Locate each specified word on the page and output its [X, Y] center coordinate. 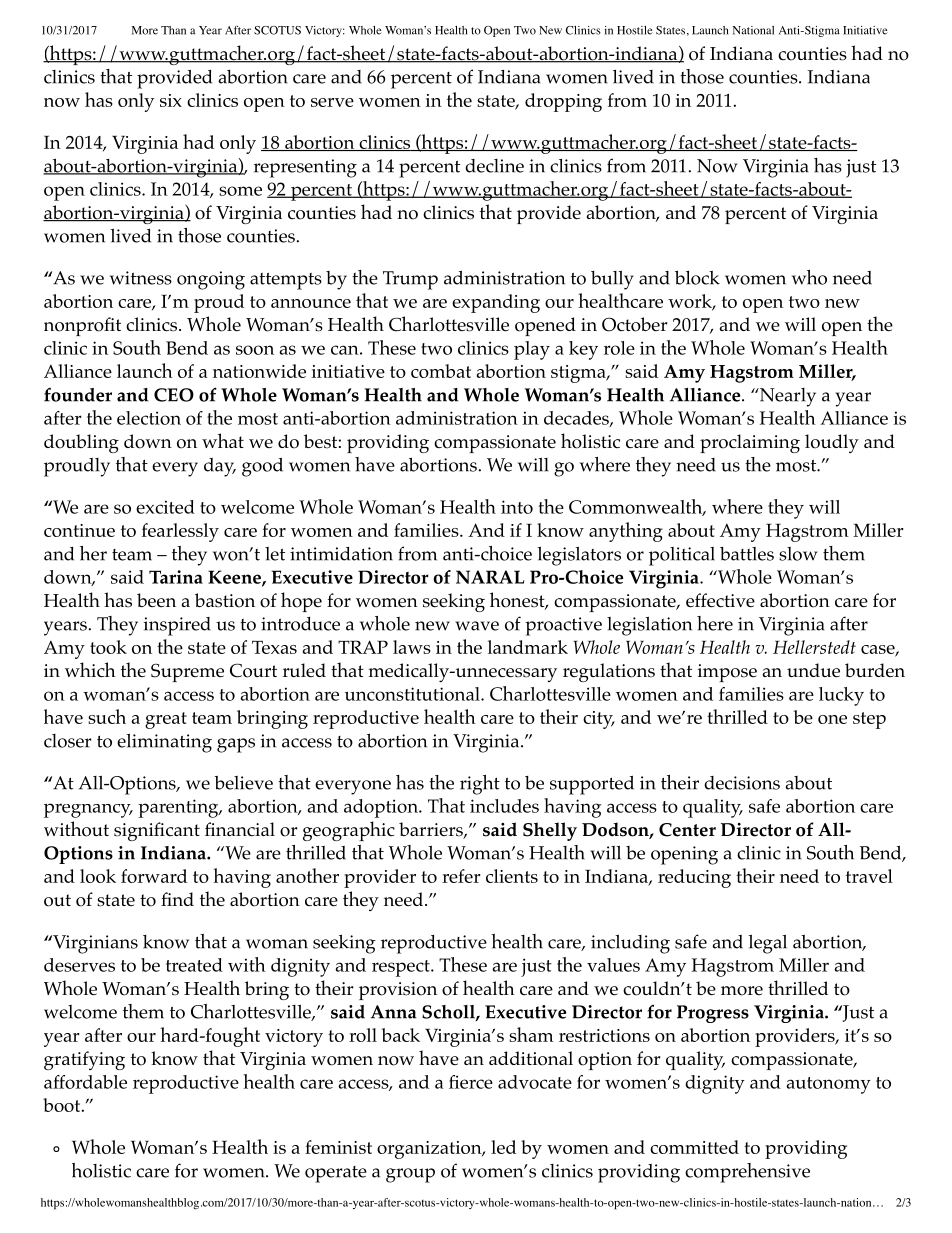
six [171, 100]
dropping [563, 102]
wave [477, 626]
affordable [85, 1082]
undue [813, 670]
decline [494, 166]
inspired [177, 626]
